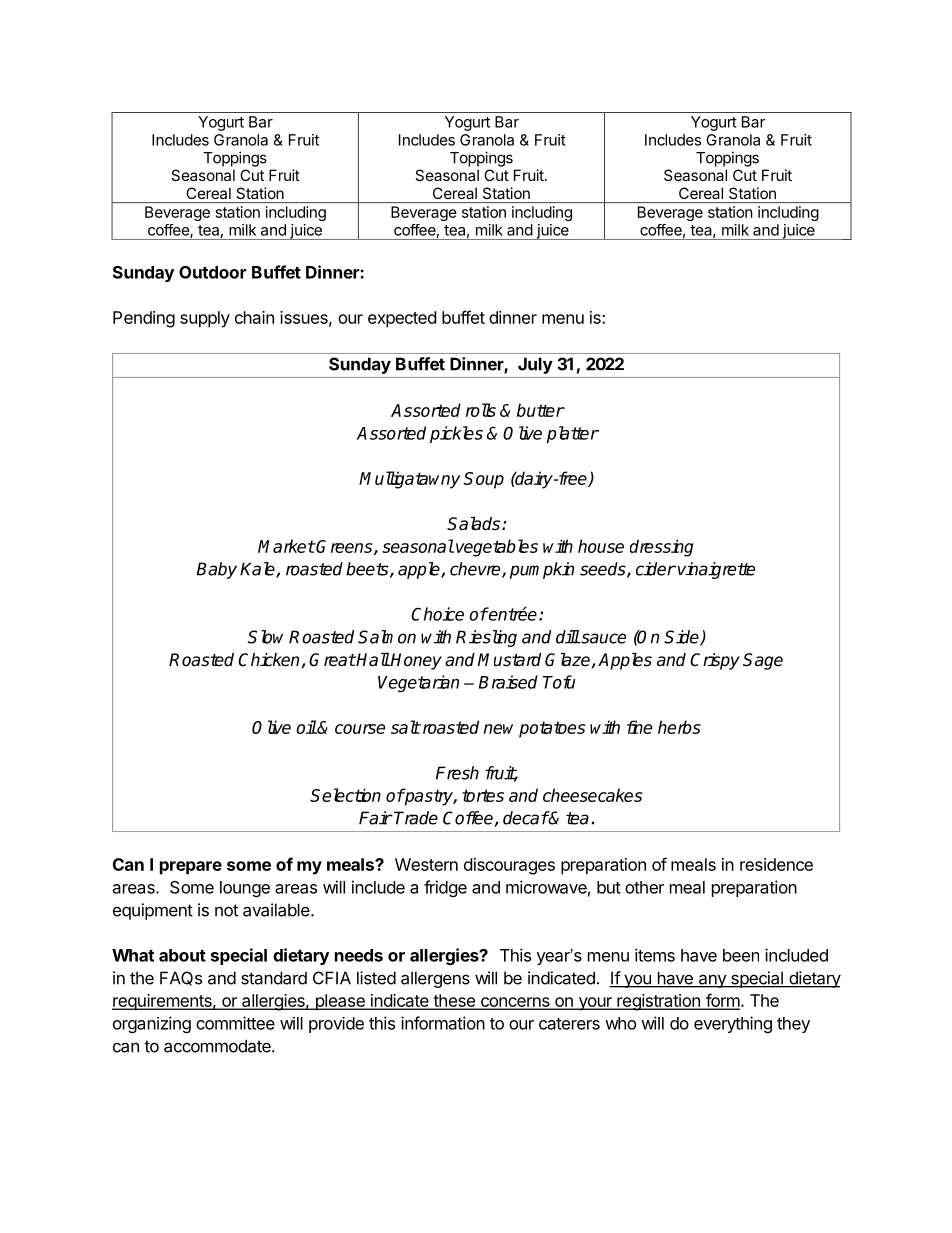 Image resolution: width=952 pixels, height=1233 pixels. What do you see at coordinates (454, 1001) in the image?
I see `these` at bounding box center [454, 1001].
